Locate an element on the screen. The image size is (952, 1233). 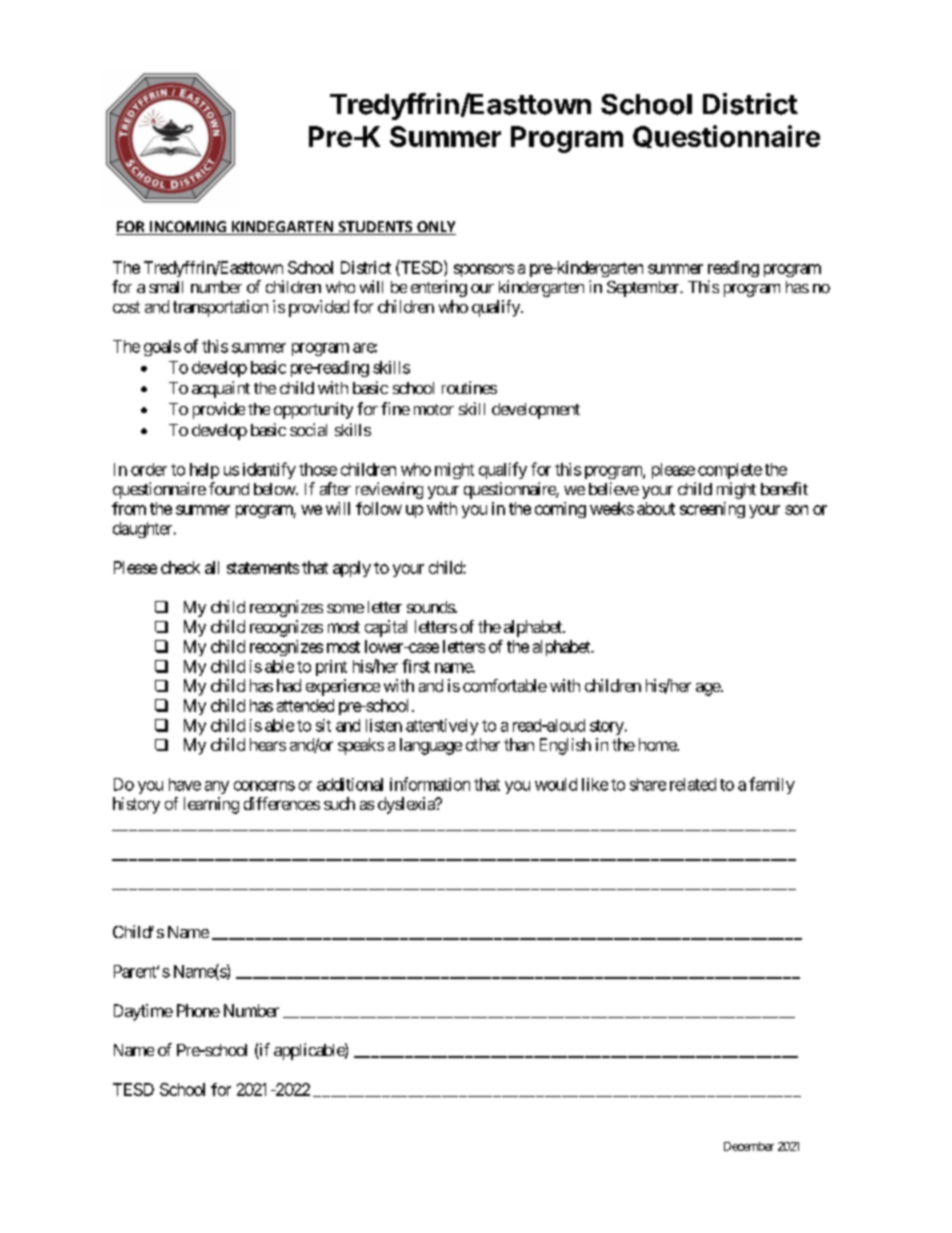
first is located at coordinates (416, 666).
